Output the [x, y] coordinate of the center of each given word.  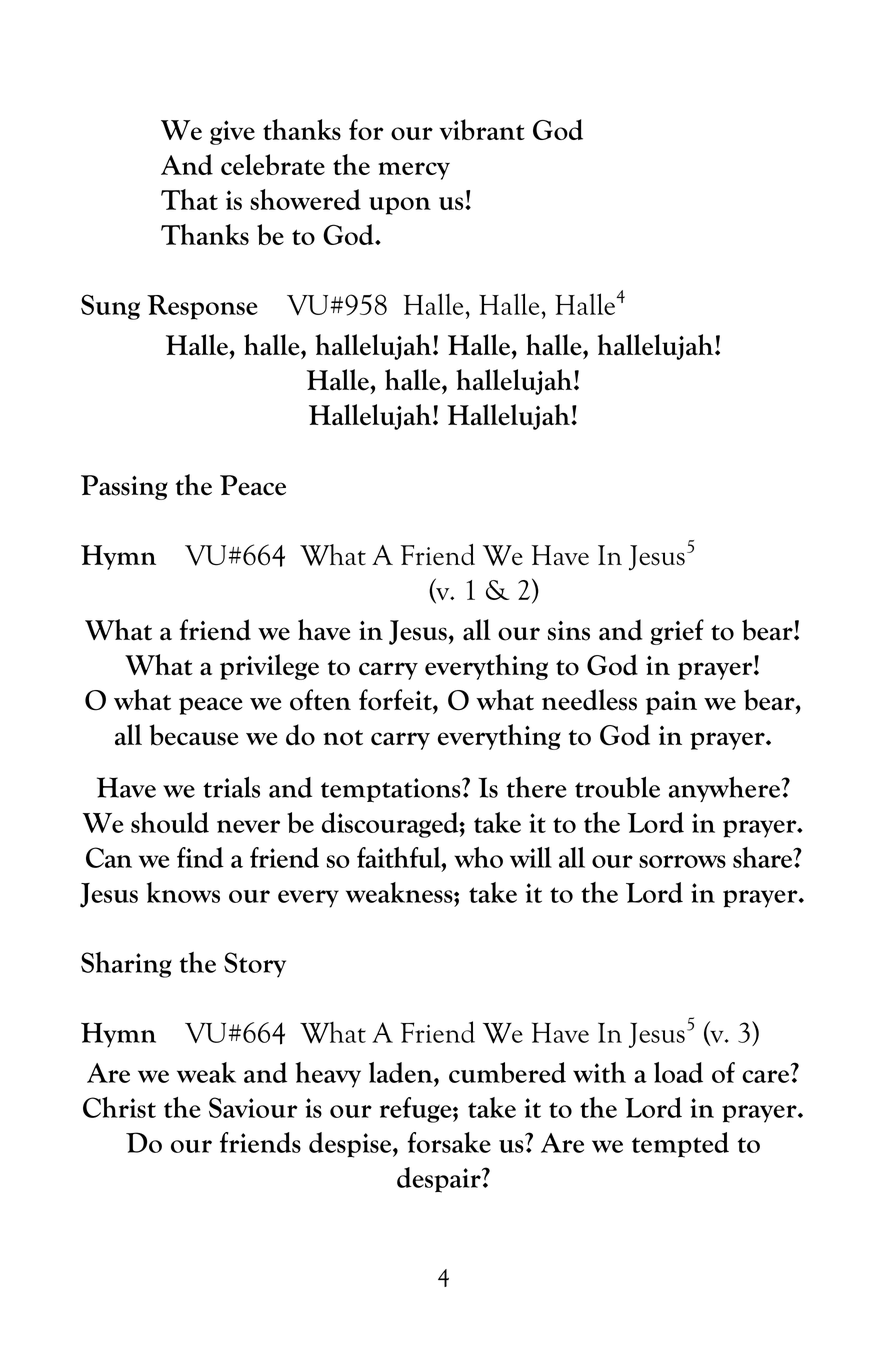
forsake [449, 1142]
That [189, 199]
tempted [680, 1145]
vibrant [482, 129]
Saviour [253, 1107]
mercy [414, 171]
